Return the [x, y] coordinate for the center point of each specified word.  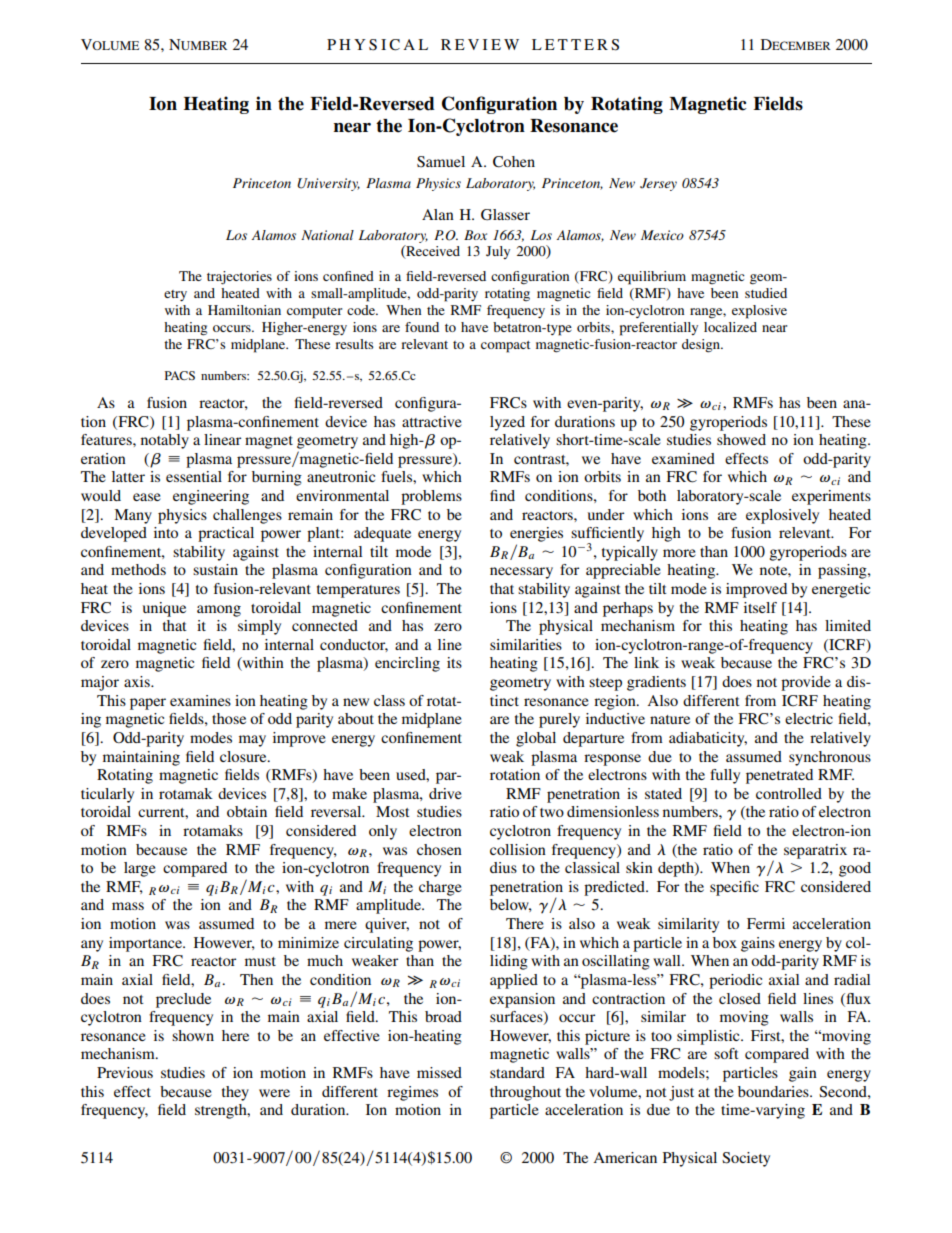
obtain [247, 811]
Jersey [658, 184]
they [235, 1093]
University [328, 184]
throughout [525, 1093]
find [502, 495]
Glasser [505, 215]
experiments [831, 497]
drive [445, 793]
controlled [789, 793]
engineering [211, 497]
